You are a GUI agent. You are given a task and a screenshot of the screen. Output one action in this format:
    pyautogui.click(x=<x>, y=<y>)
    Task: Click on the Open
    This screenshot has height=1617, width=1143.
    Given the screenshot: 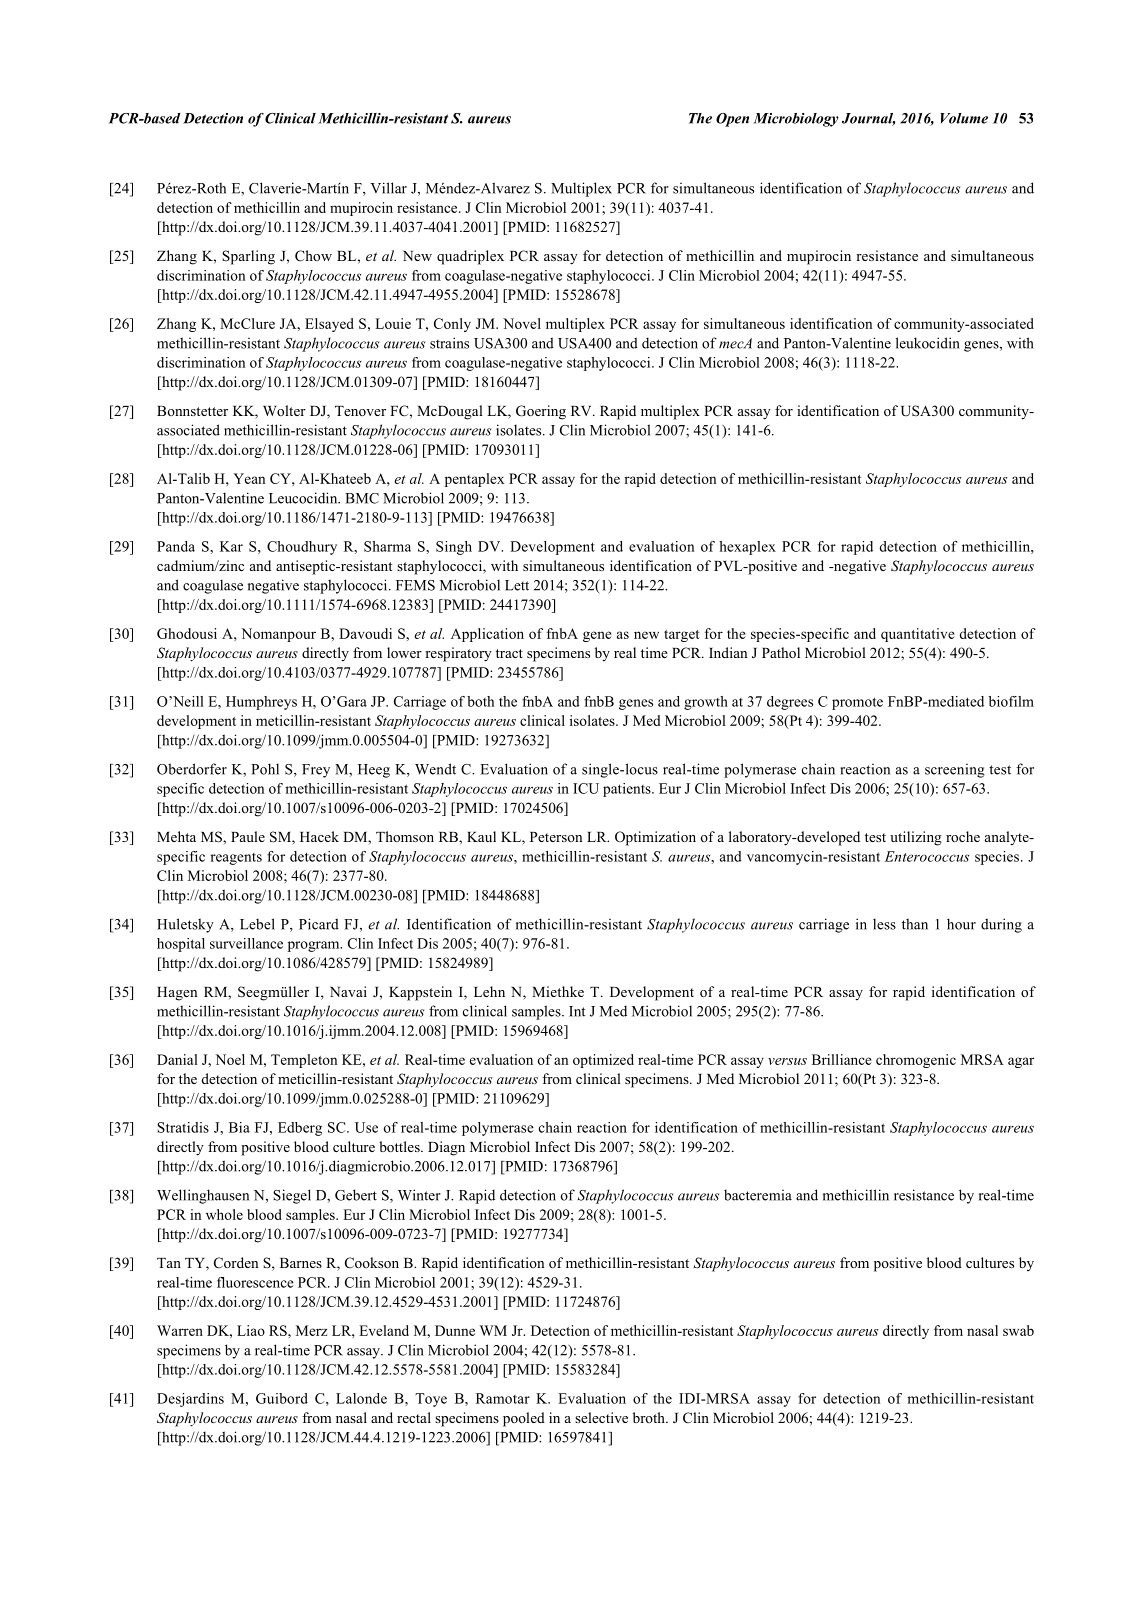 What is the action you would take?
    pyautogui.click(x=732, y=120)
